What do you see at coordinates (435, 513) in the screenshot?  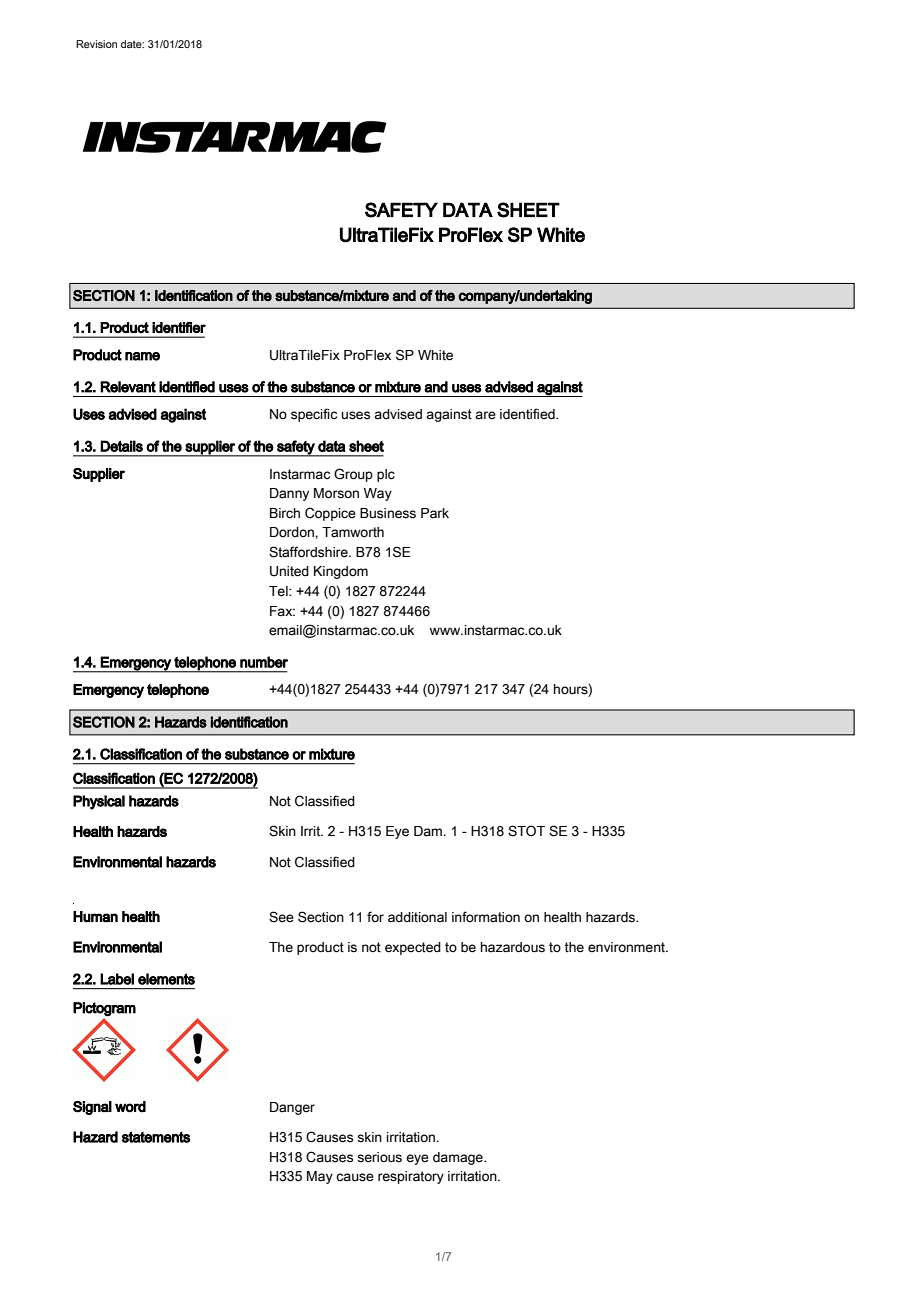 I see `Park` at bounding box center [435, 513].
